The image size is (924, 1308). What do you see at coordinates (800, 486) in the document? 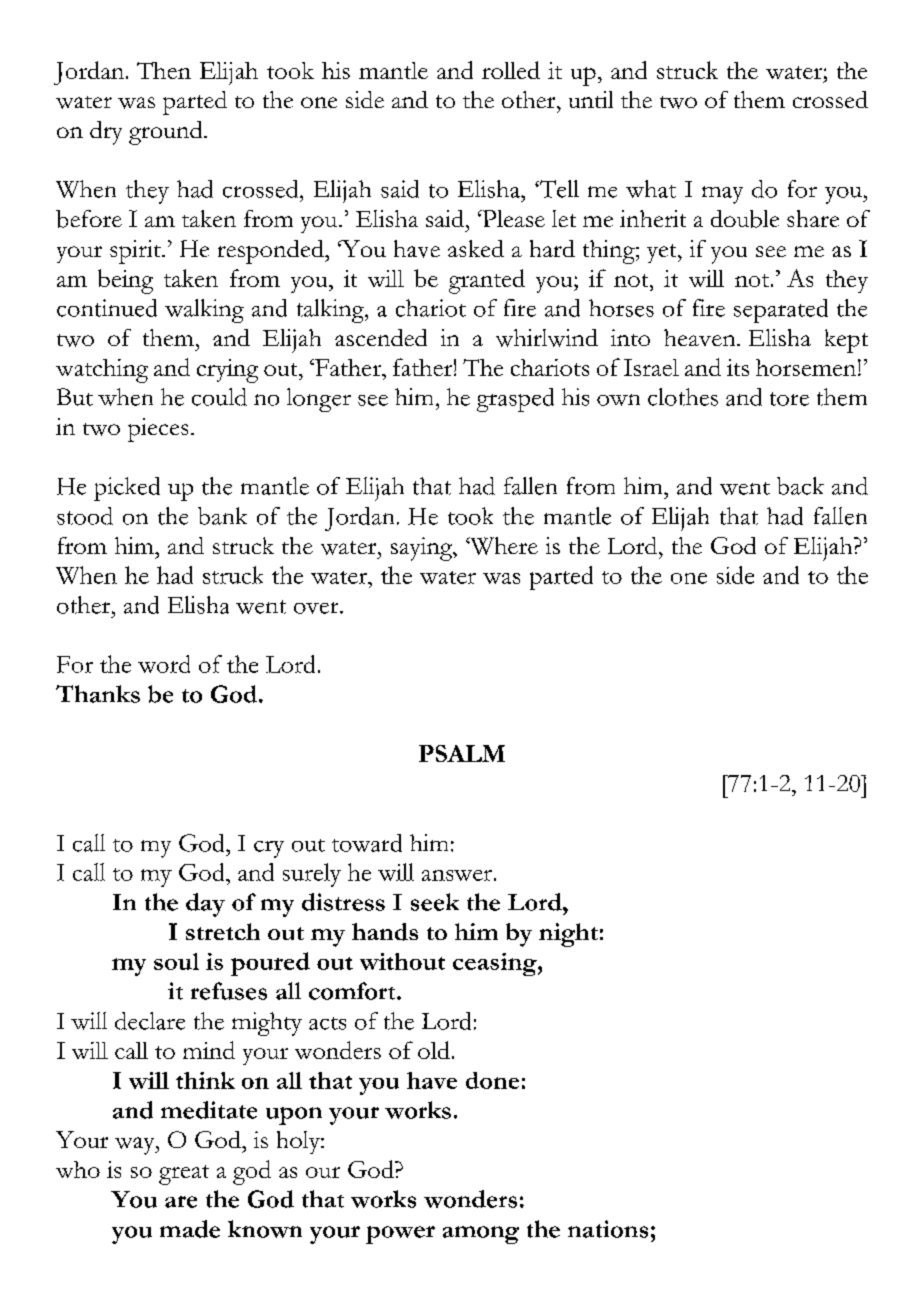
I see `back` at bounding box center [800, 486].
